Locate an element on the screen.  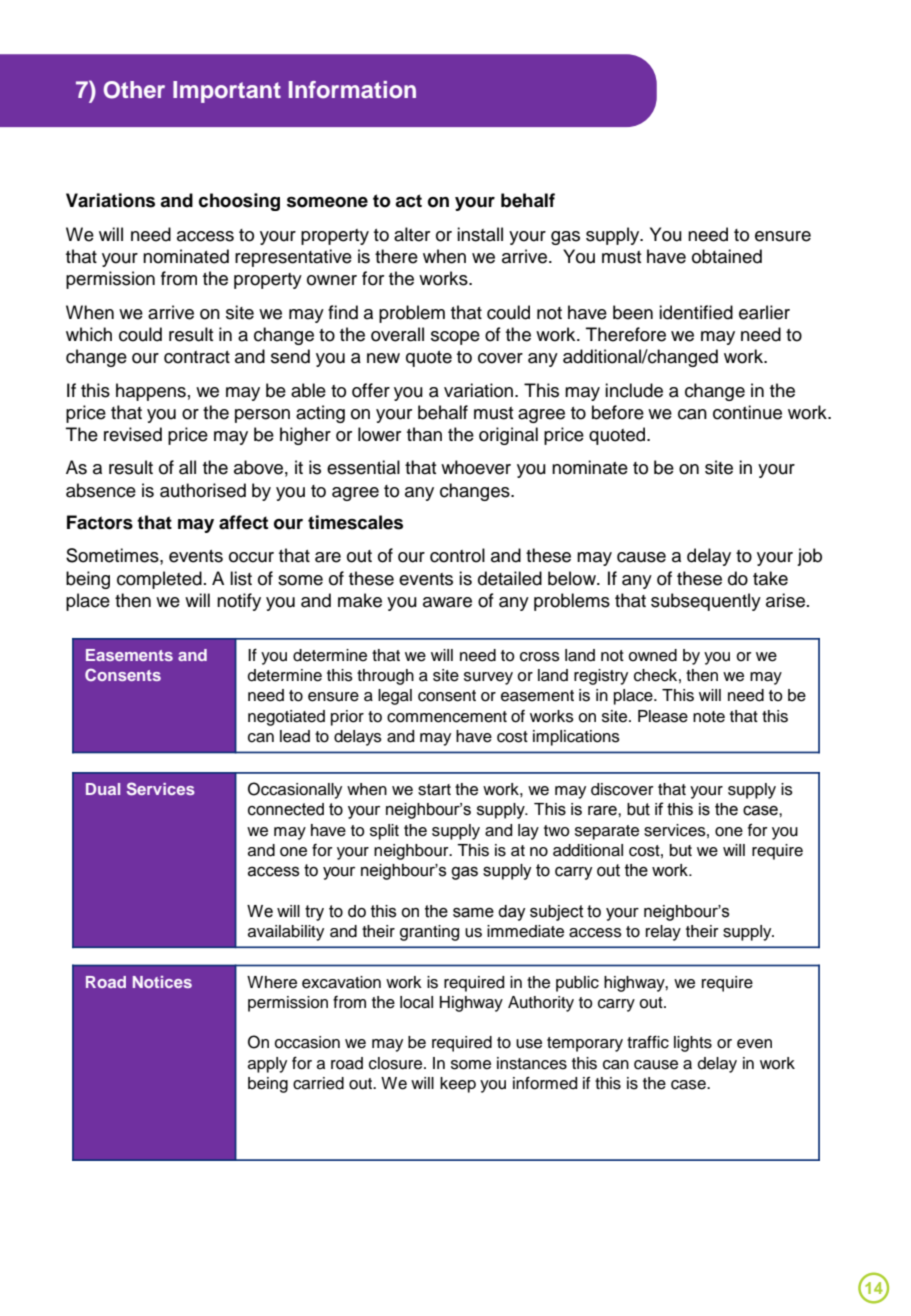
subsequently is located at coordinates (706, 602).
